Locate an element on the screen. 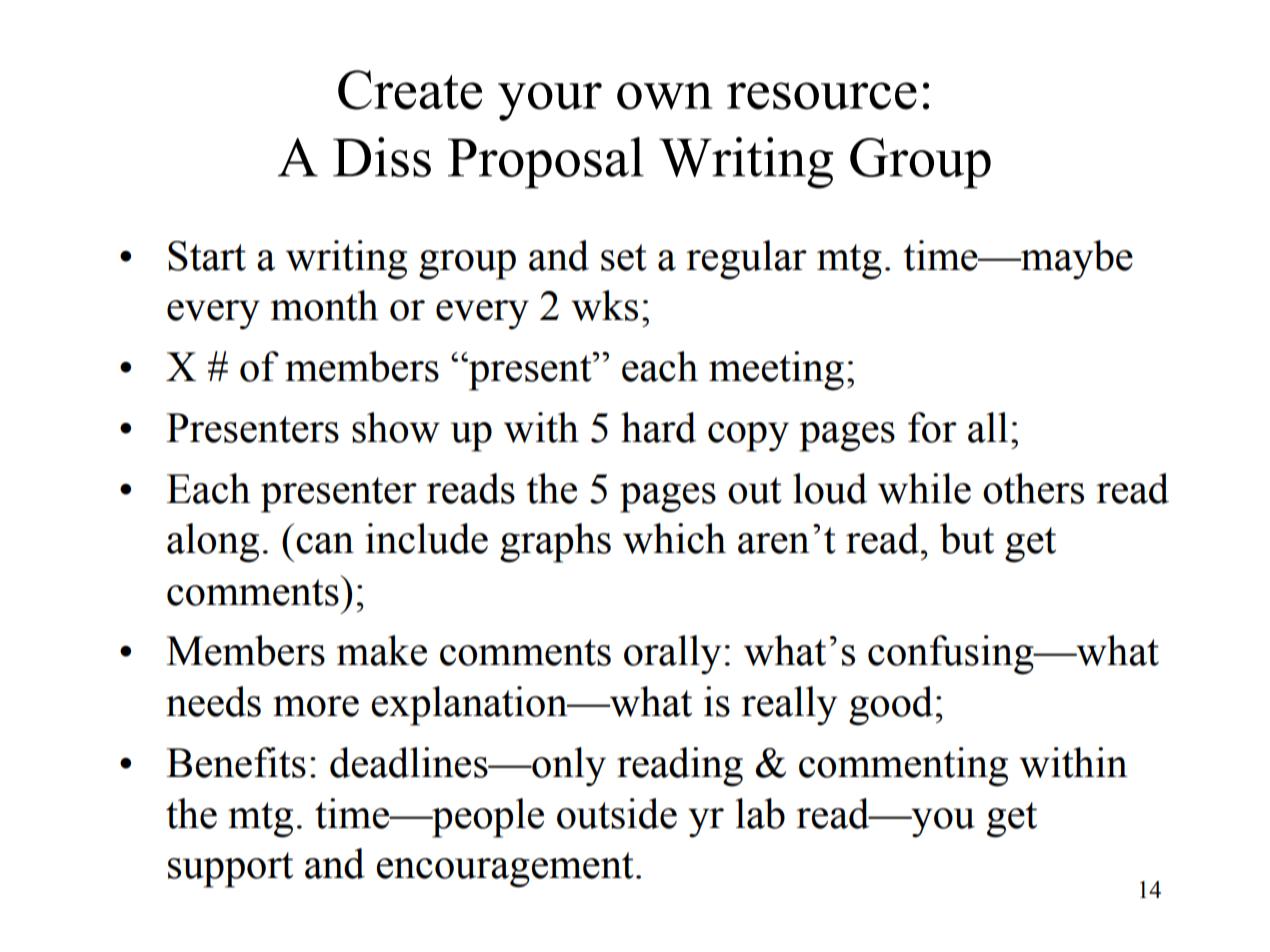 This screenshot has height=952, width=1270. wks is located at coordinates (604, 305).
